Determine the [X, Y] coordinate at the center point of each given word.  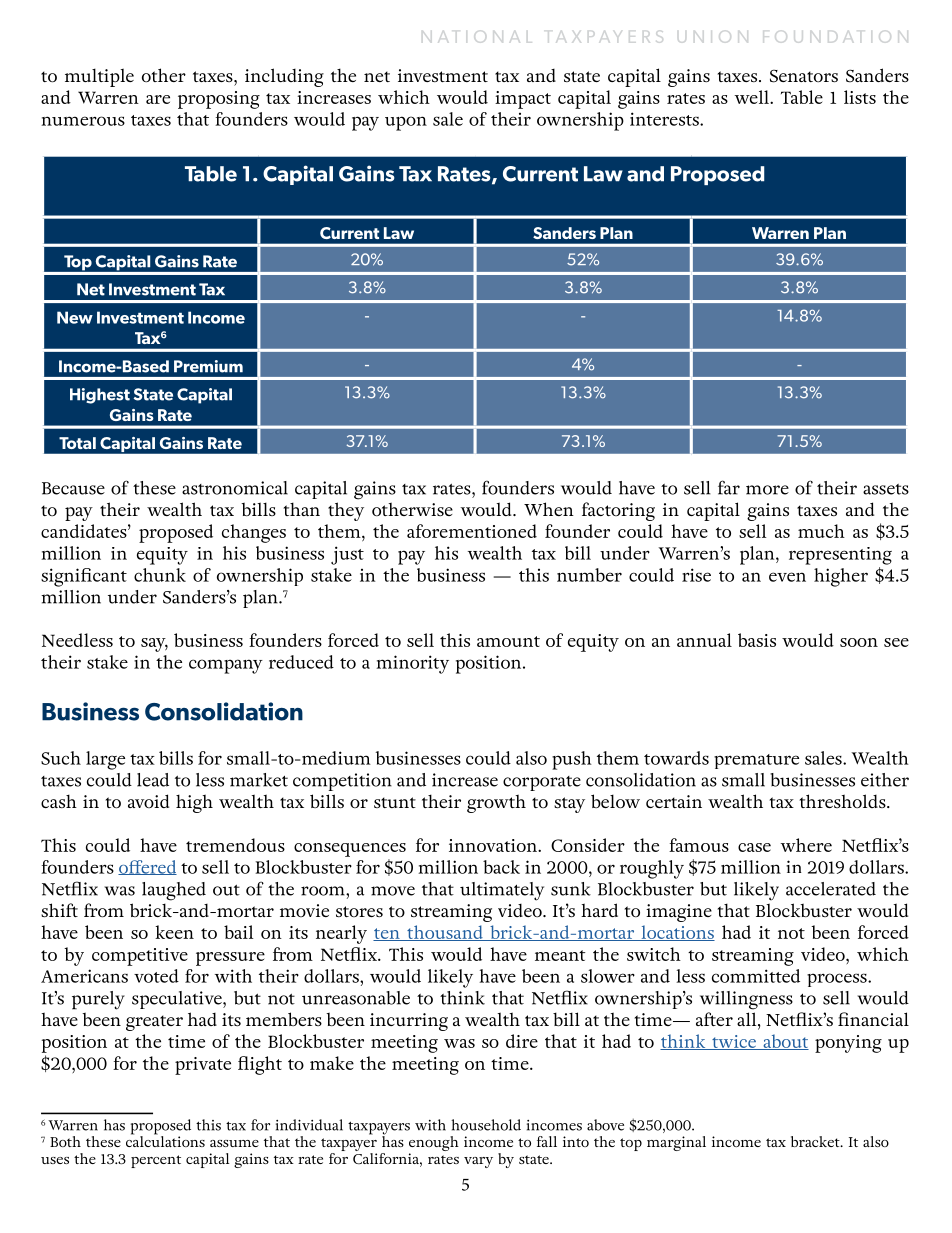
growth [496, 803]
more [767, 490]
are [158, 99]
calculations [165, 1140]
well [752, 97]
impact [523, 100]
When [549, 509]
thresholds [843, 801]
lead [153, 780]
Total [77, 443]
